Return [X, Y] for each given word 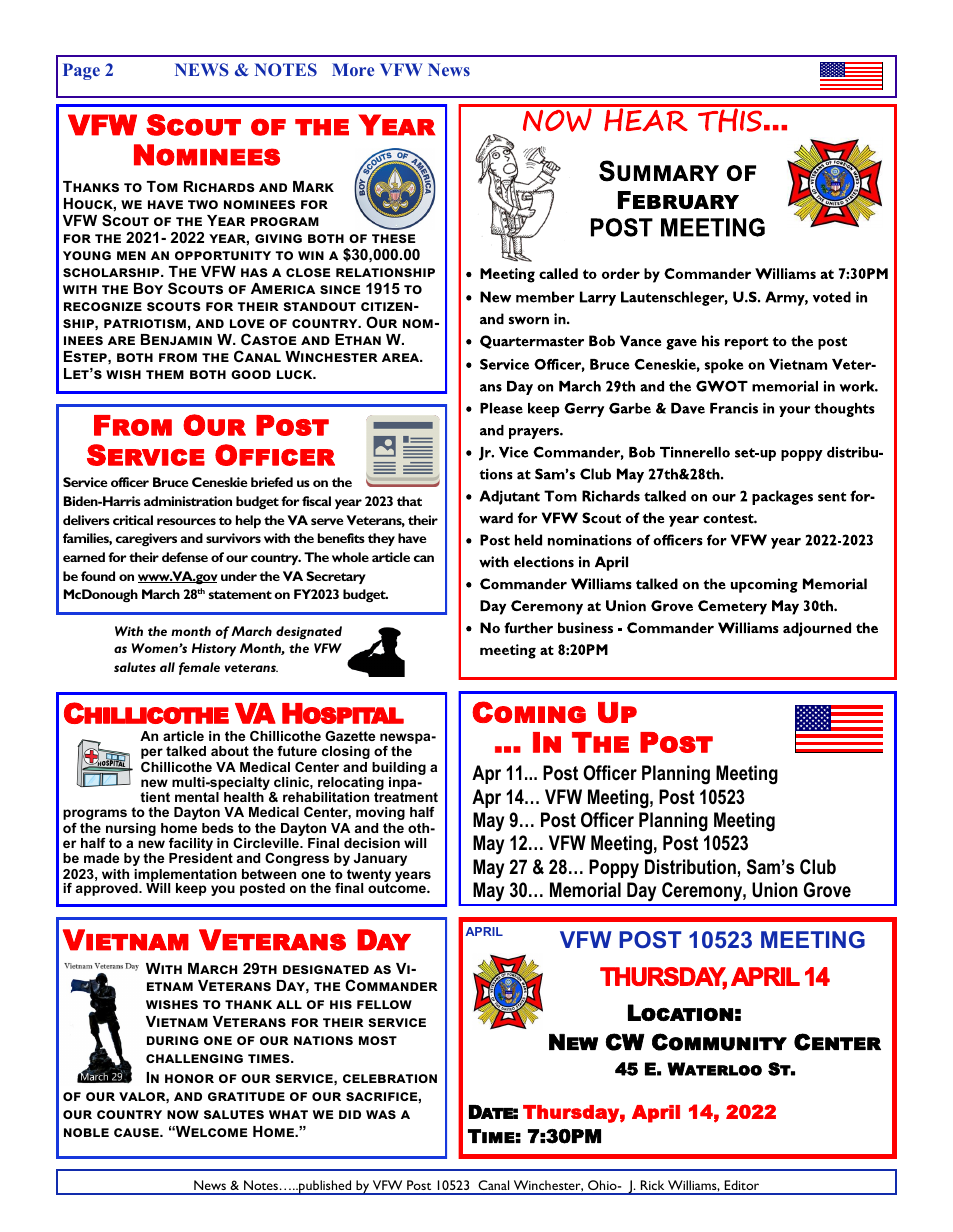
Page [81, 71]
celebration [390, 1078]
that [409, 501]
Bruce [171, 482]
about [230, 751]
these [393, 238]
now [183, 1114]
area [402, 357]
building [399, 768]
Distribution [690, 867]
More [353, 69]
